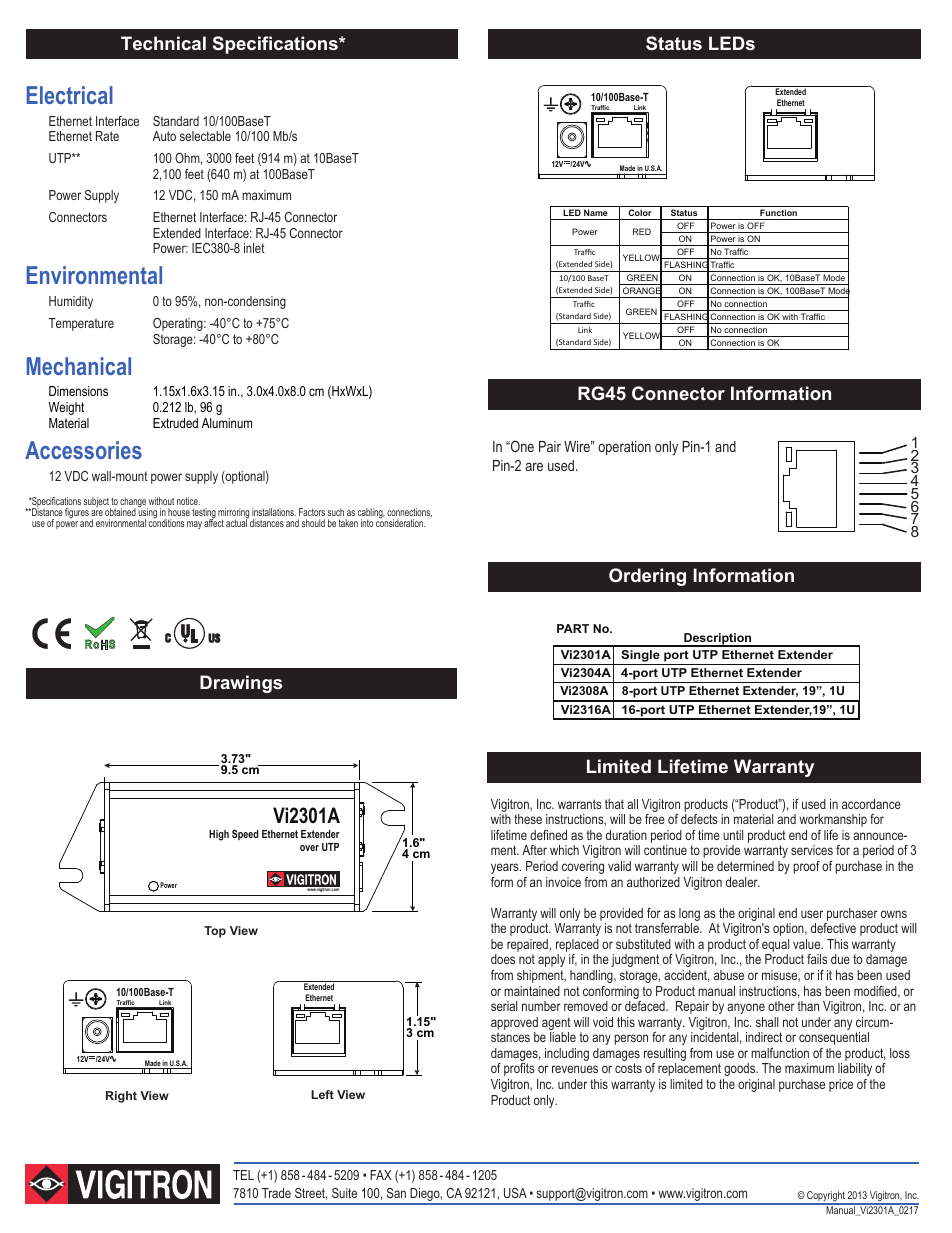 The height and width of the screenshot is (1233, 952). Describe the element at coordinates (163, 43) in the screenshot. I see `Technical` at that location.
